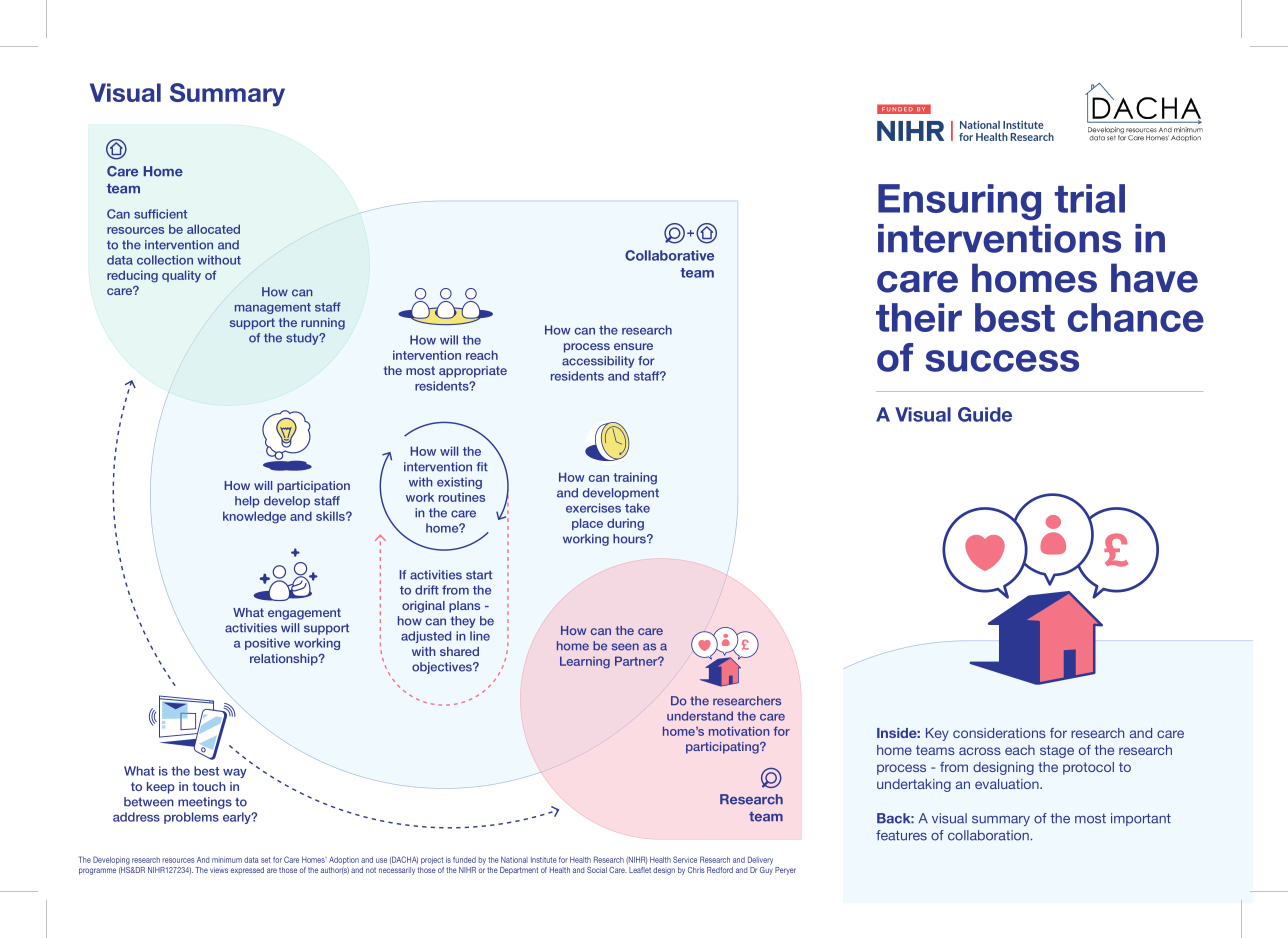 The width and height of the page is (1288, 938). Describe the element at coordinates (685, 859) in the page. I see `Service` at that location.
